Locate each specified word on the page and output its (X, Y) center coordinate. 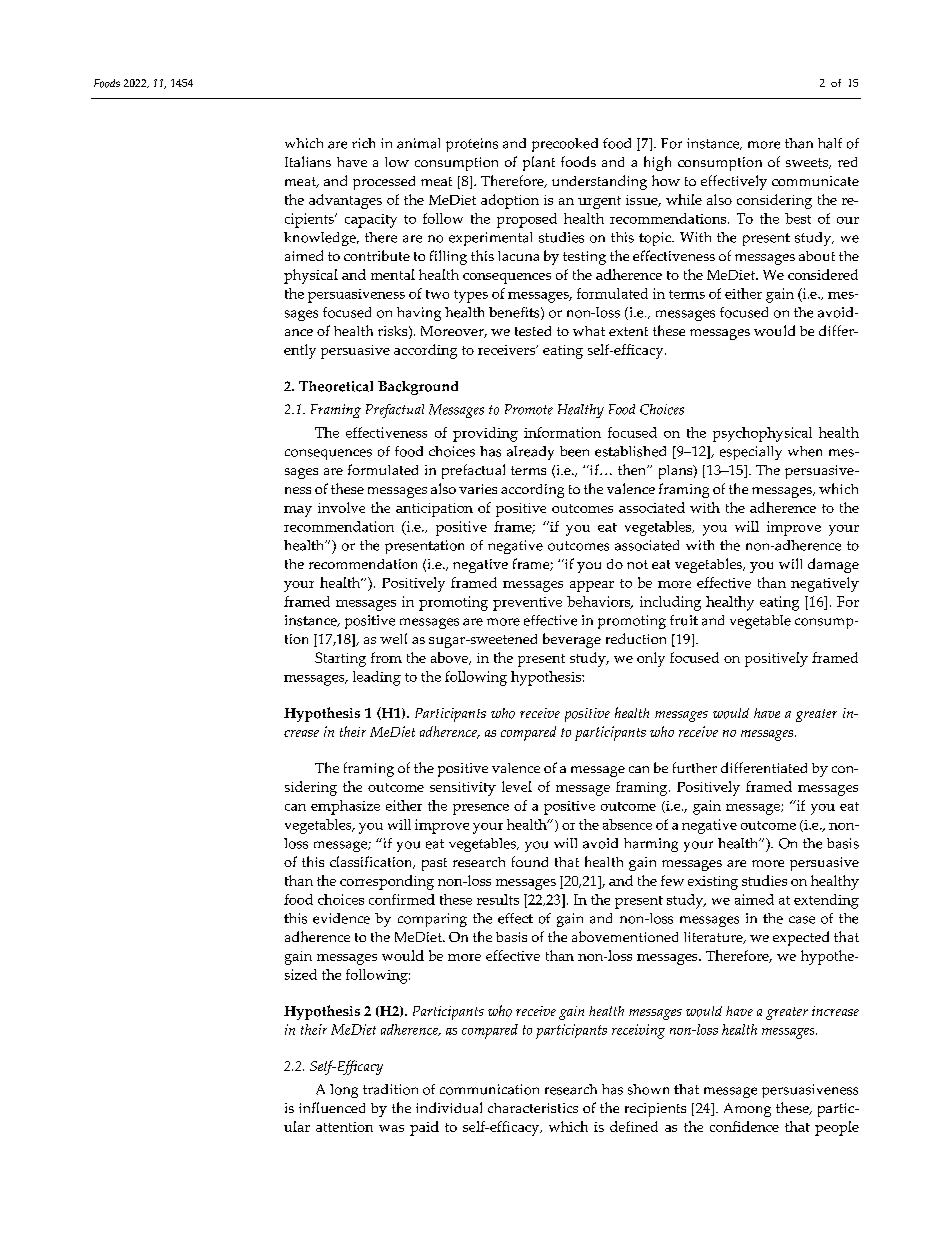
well (393, 638)
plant (539, 163)
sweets (808, 163)
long (344, 1091)
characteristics (533, 1108)
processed (384, 183)
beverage (572, 640)
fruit (684, 620)
